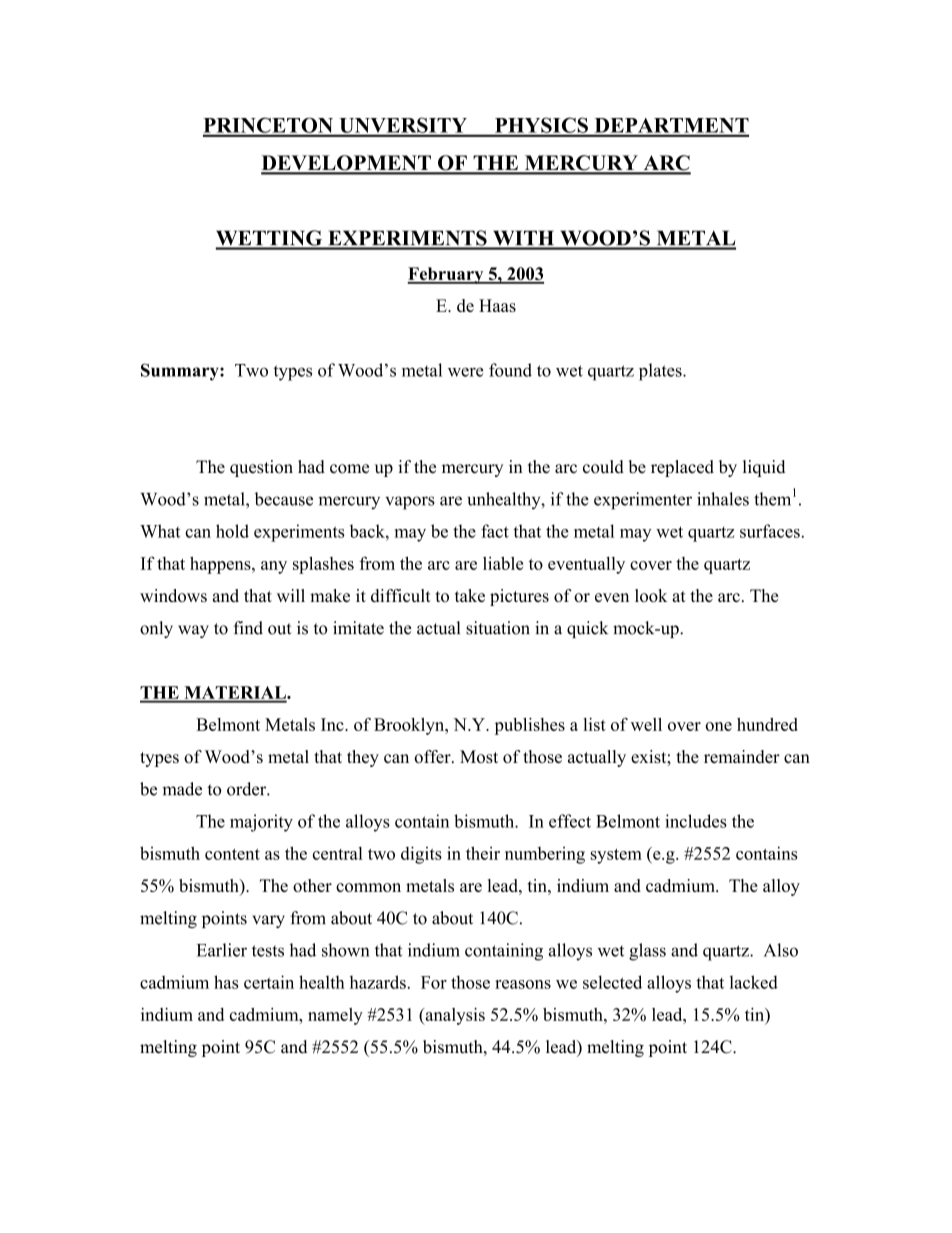 This document has width=952, height=1233. What do you see at coordinates (498, 628) in the document?
I see `situation` at bounding box center [498, 628].
